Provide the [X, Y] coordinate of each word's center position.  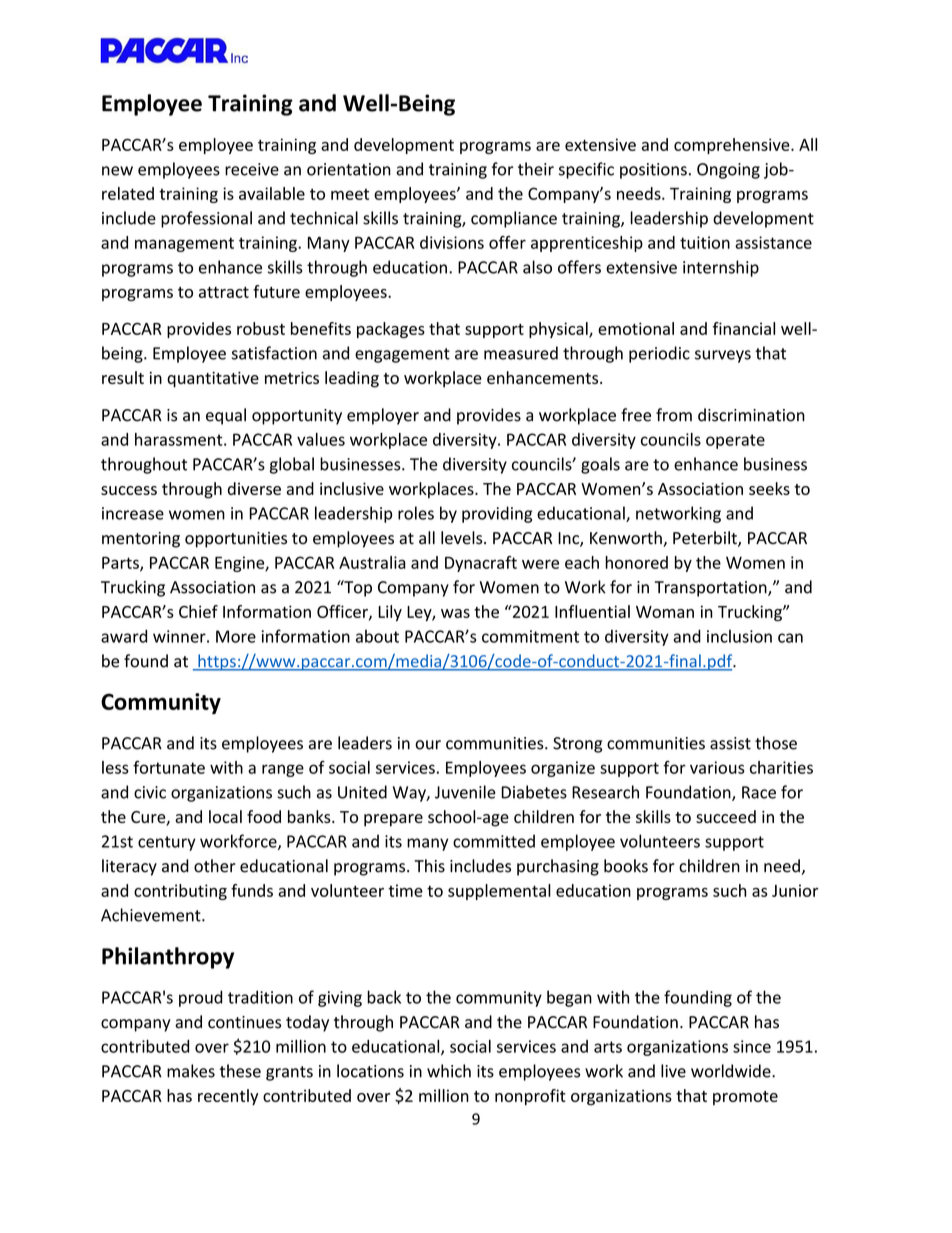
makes [191, 1071]
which [449, 1071]
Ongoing [728, 171]
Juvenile [465, 792]
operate [735, 441]
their [536, 169]
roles [416, 513]
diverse [254, 488]
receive [252, 169]
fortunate [169, 767]
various [717, 767]
